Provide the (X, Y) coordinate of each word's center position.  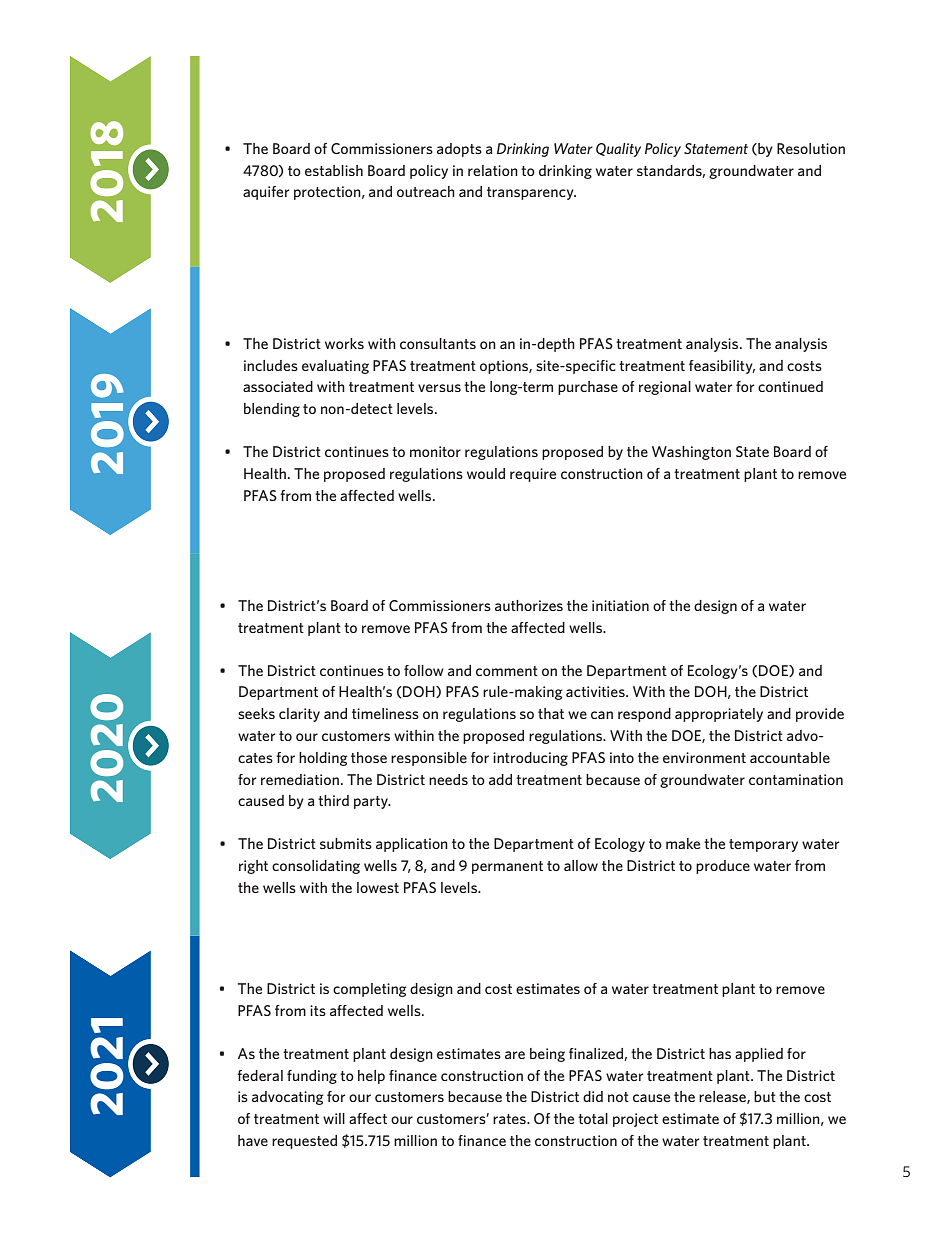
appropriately (719, 715)
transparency (531, 193)
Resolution (811, 148)
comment (507, 671)
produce (723, 867)
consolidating (316, 867)
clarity (299, 715)
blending (272, 410)
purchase (588, 388)
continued (790, 386)
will (334, 1118)
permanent (507, 867)
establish (334, 170)
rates (510, 1119)
